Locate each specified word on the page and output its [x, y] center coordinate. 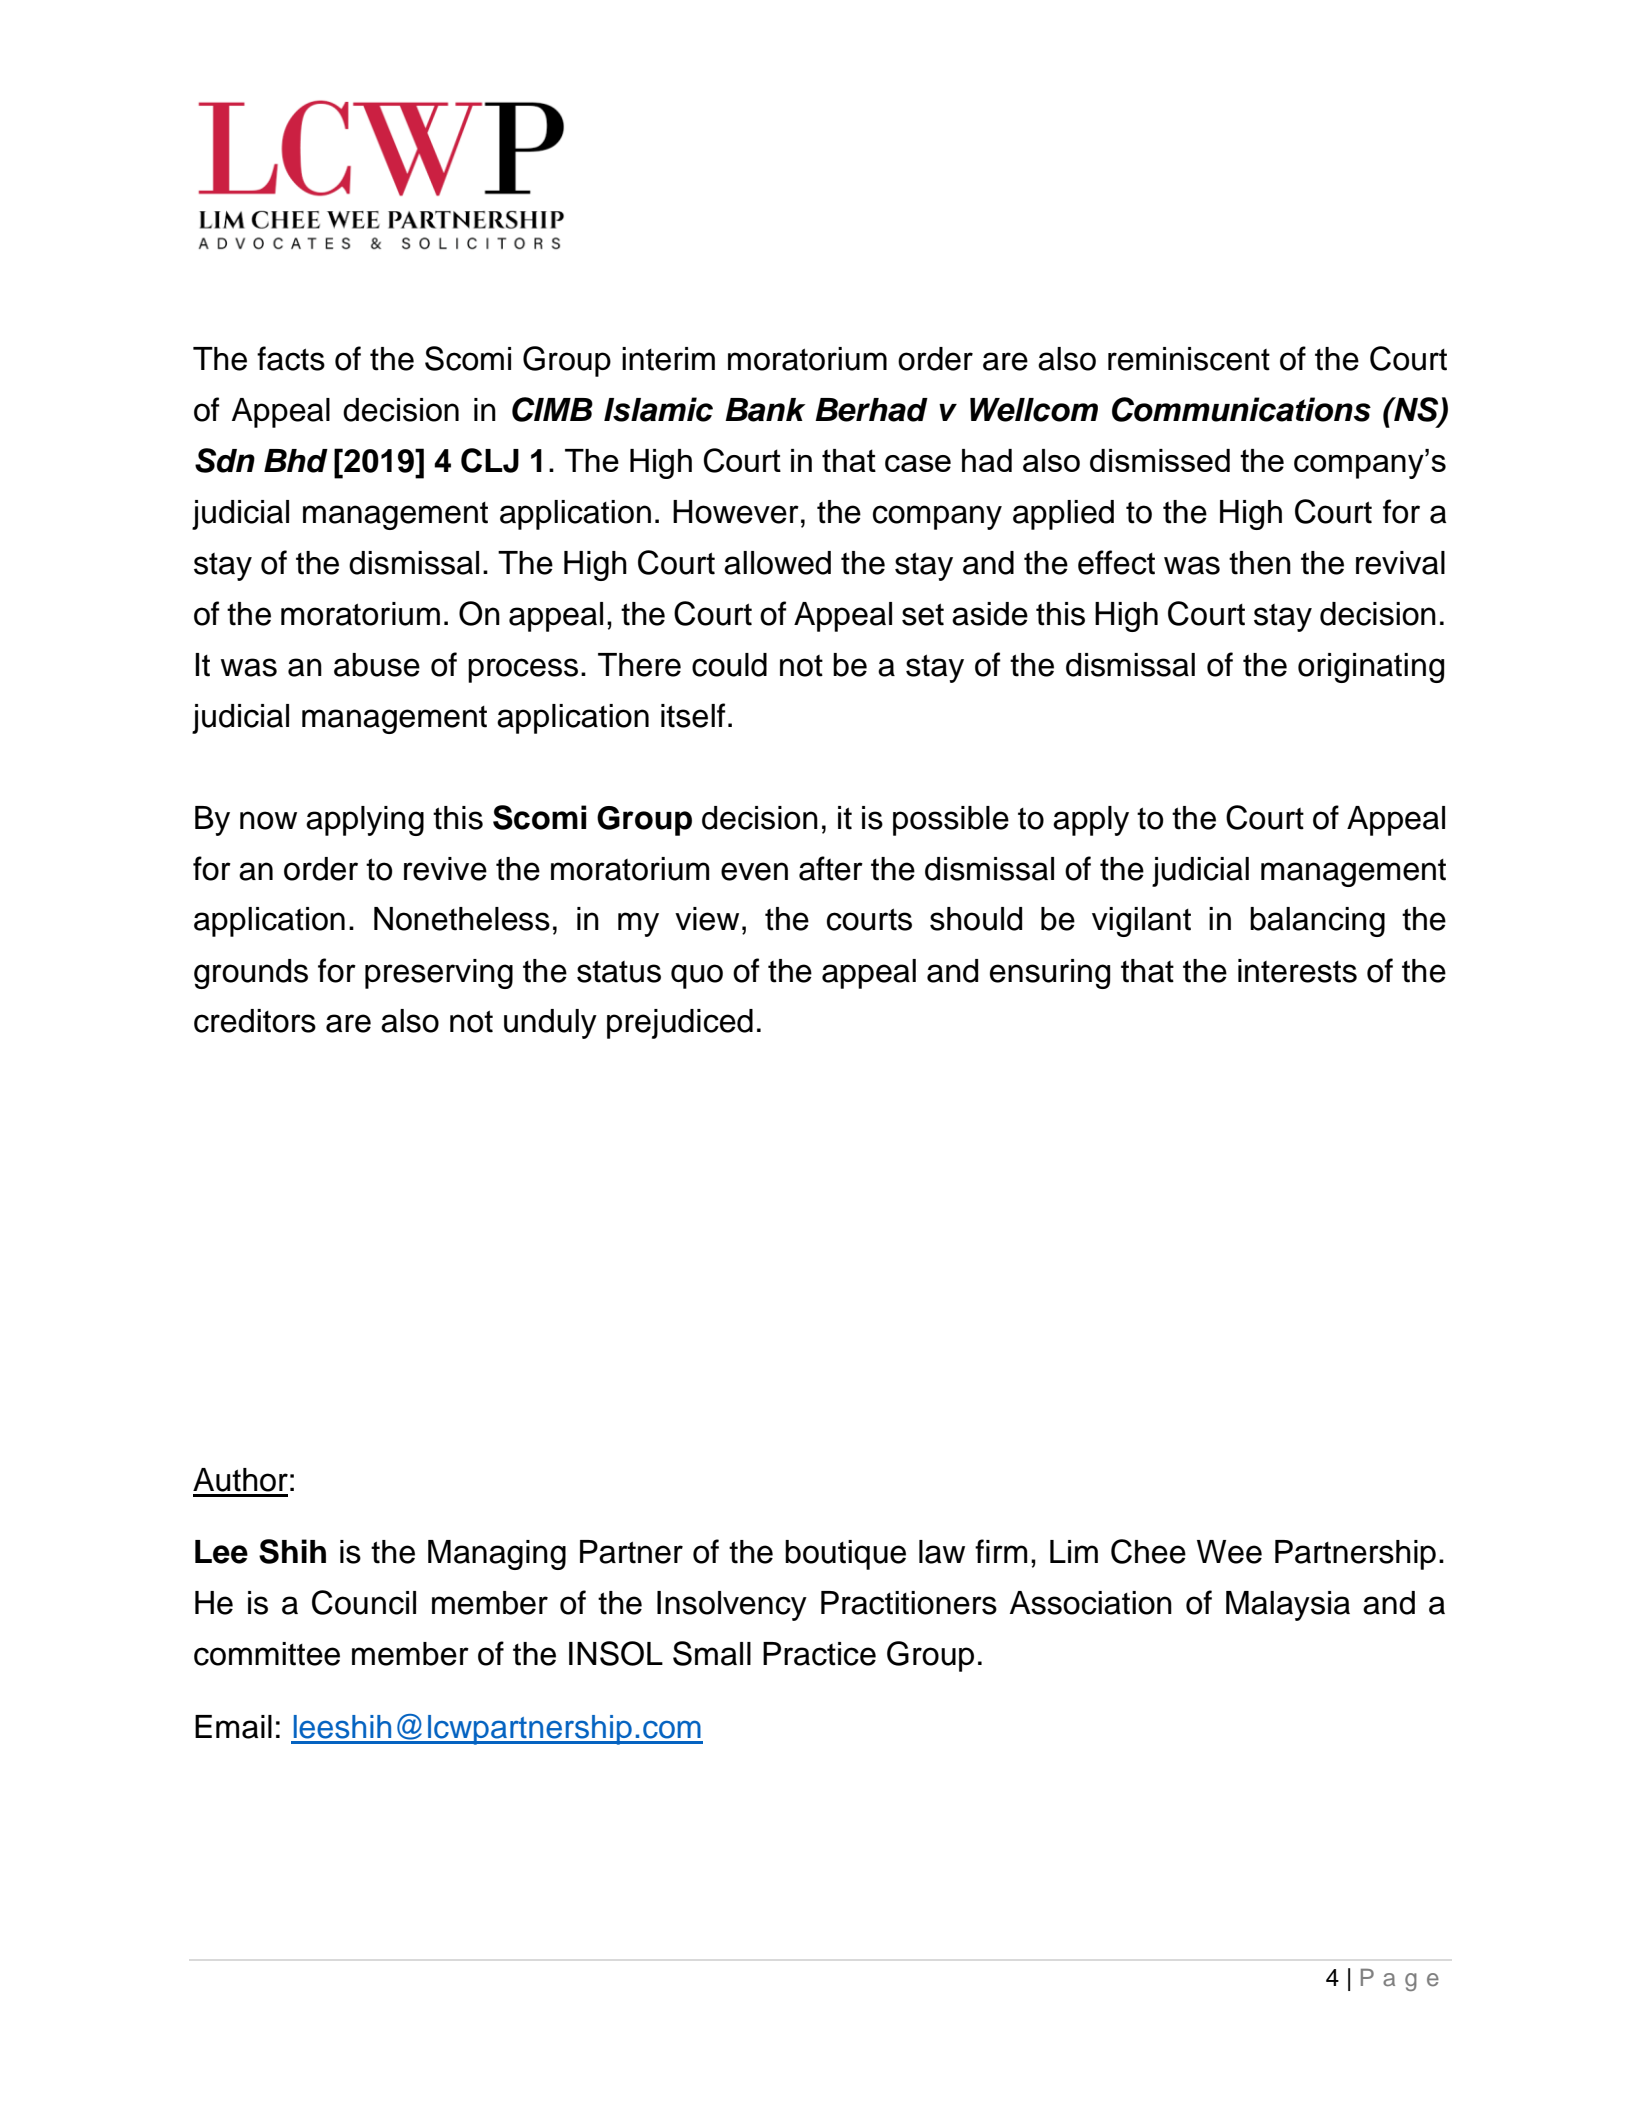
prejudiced [680, 1024]
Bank [765, 410]
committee [267, 1654]
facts [291, 358]
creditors [255, 1021]
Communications [1241, 409]
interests [1297, 971]
